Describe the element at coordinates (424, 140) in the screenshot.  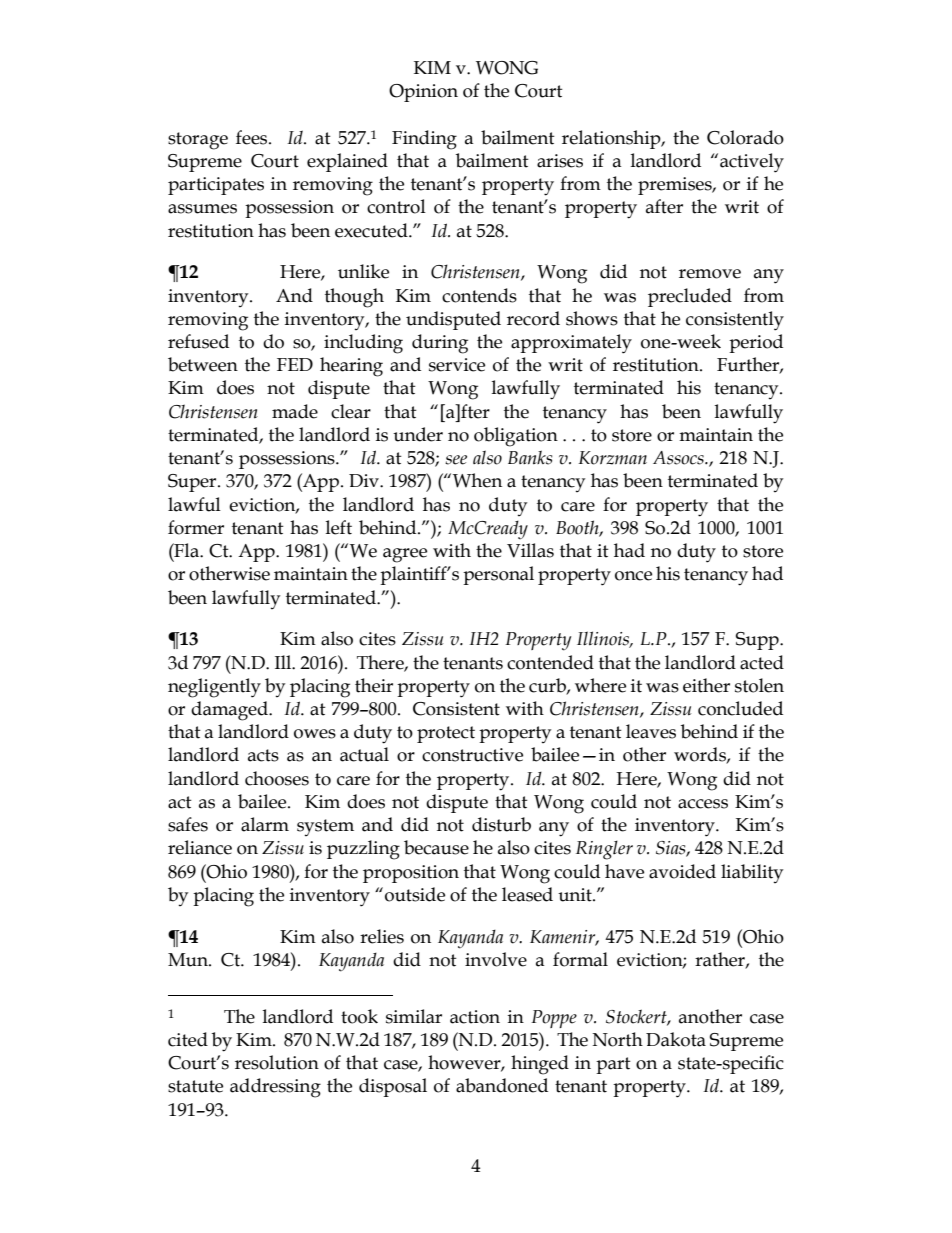
I see `Finding` at that location.
